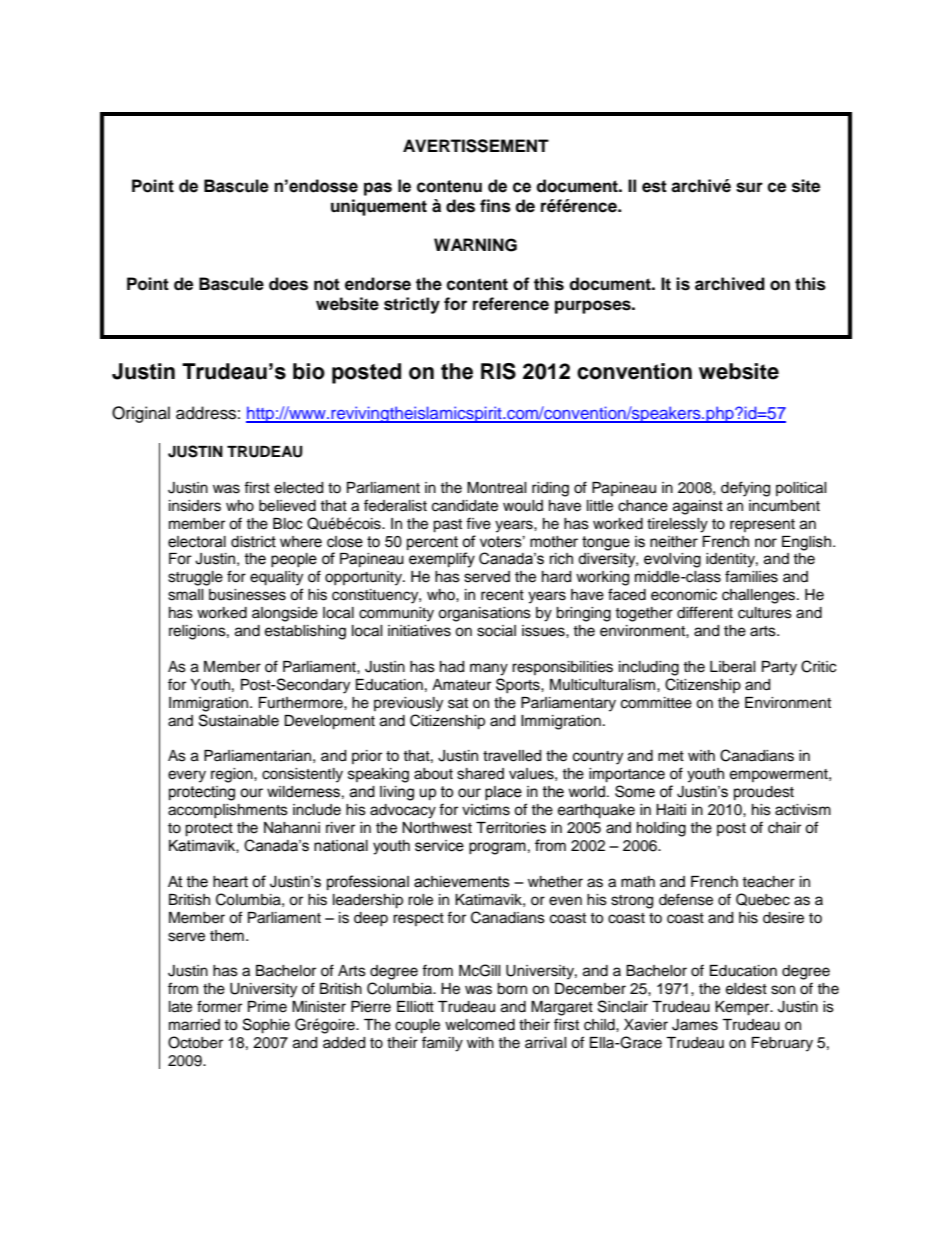 This screenshot has height=1233, width=952. I want to click on former, so click(219, 1006).
